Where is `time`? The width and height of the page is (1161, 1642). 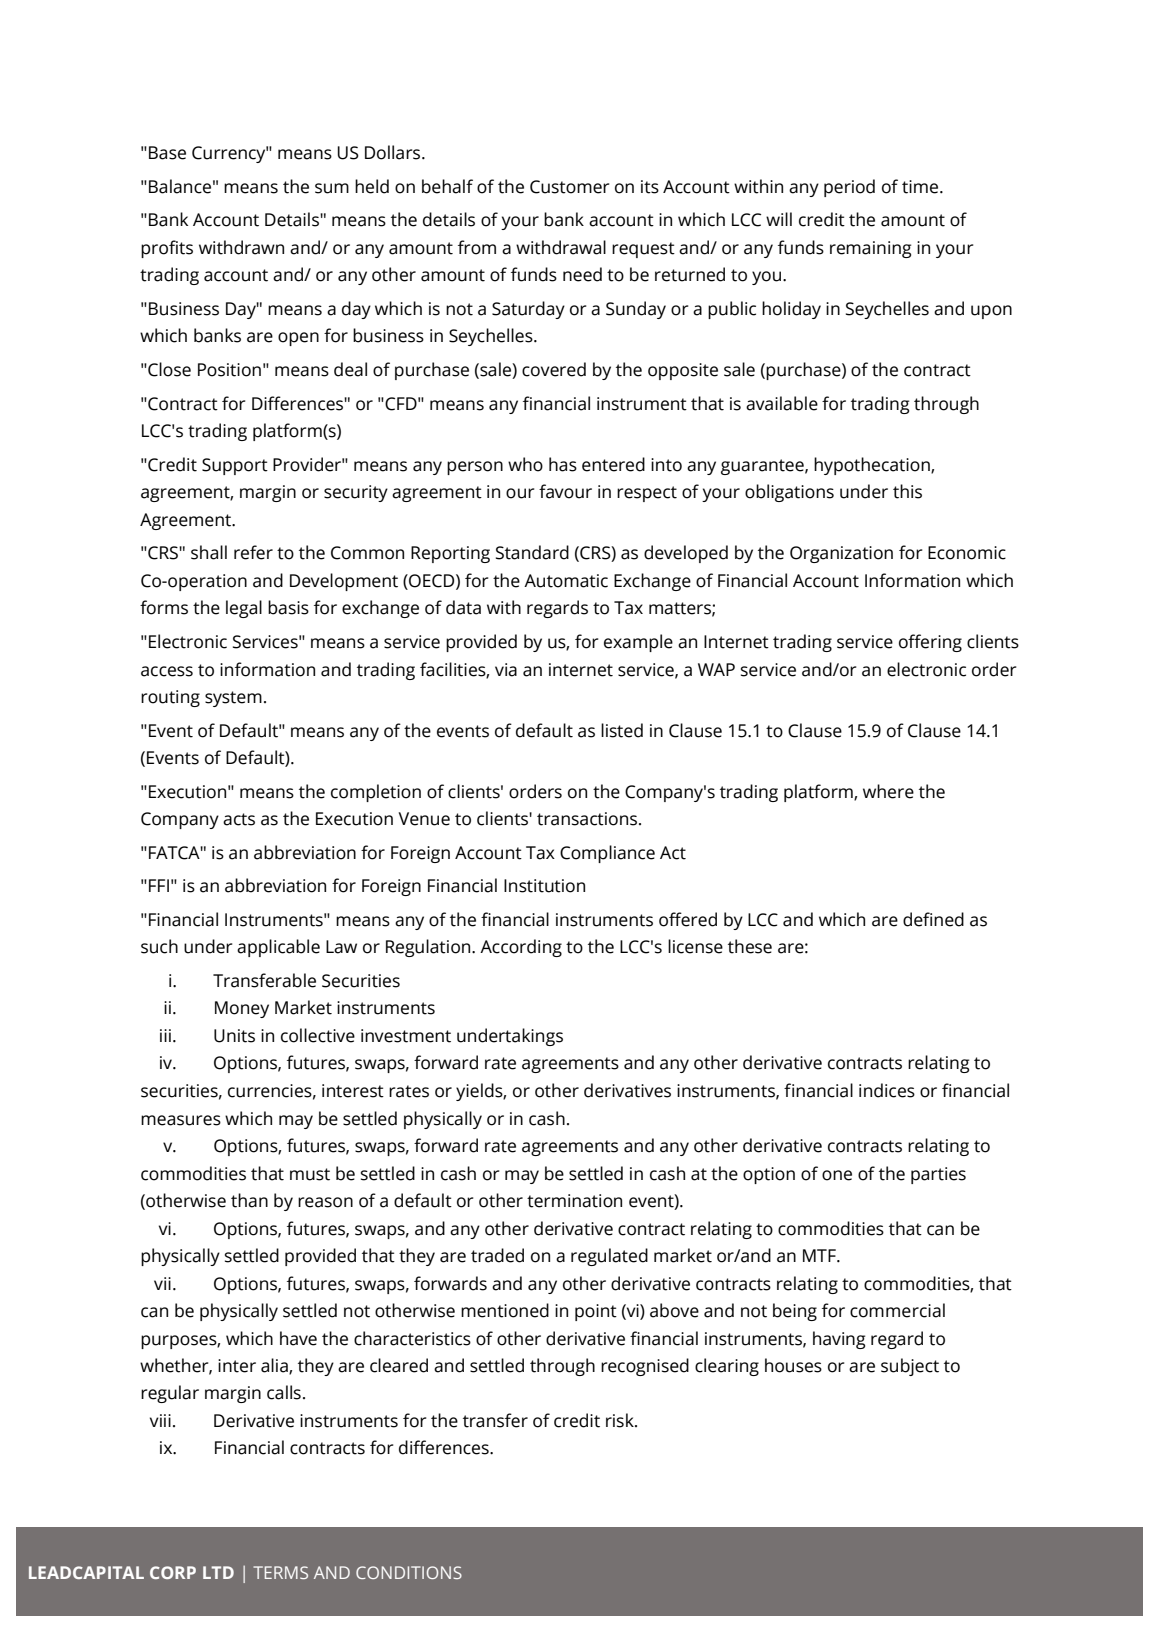 time is located at coordinates (921, 187).
